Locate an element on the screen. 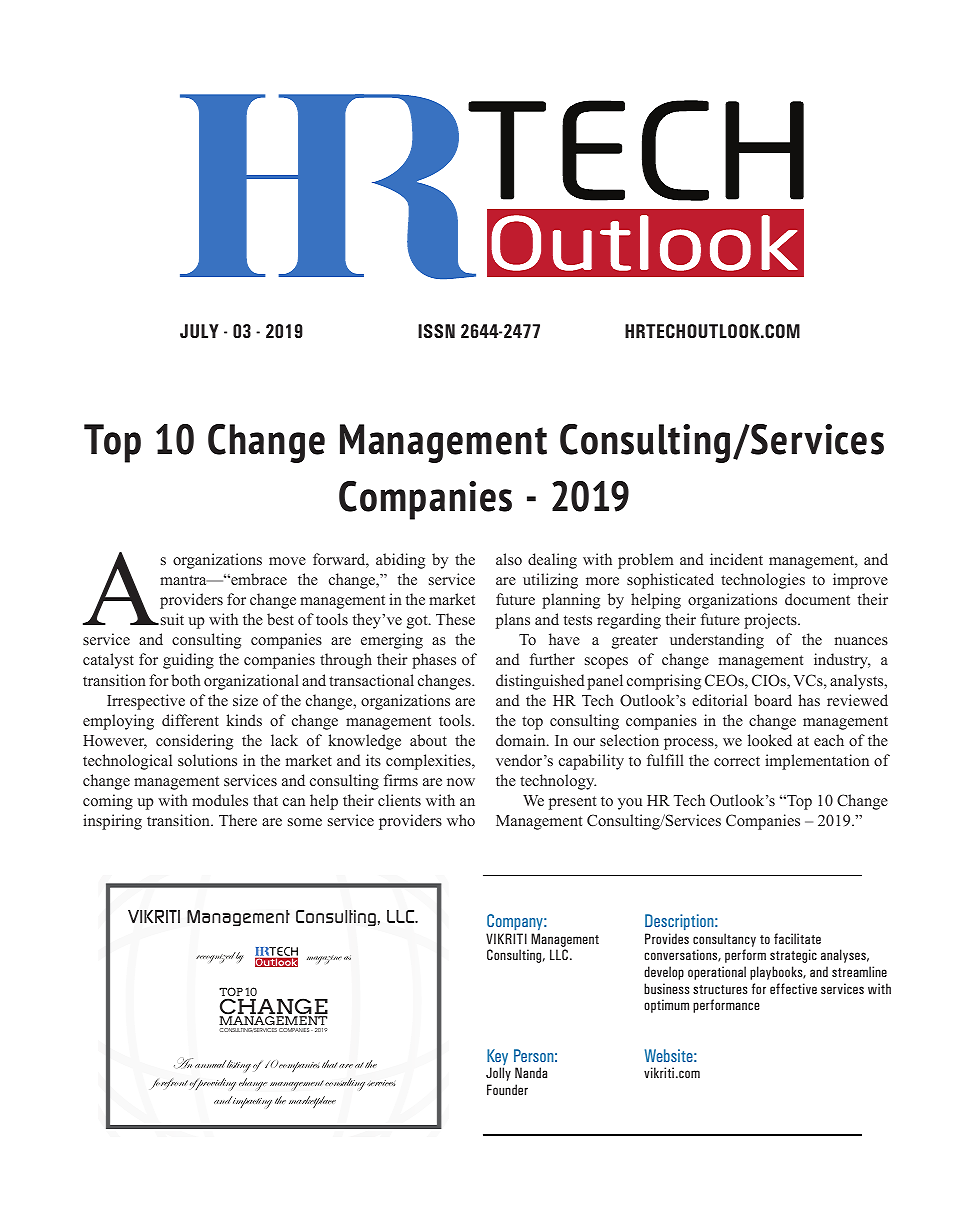 The height and width of the screenshot is (1232, 971). optimum is located at coordinates (666, 1006).
